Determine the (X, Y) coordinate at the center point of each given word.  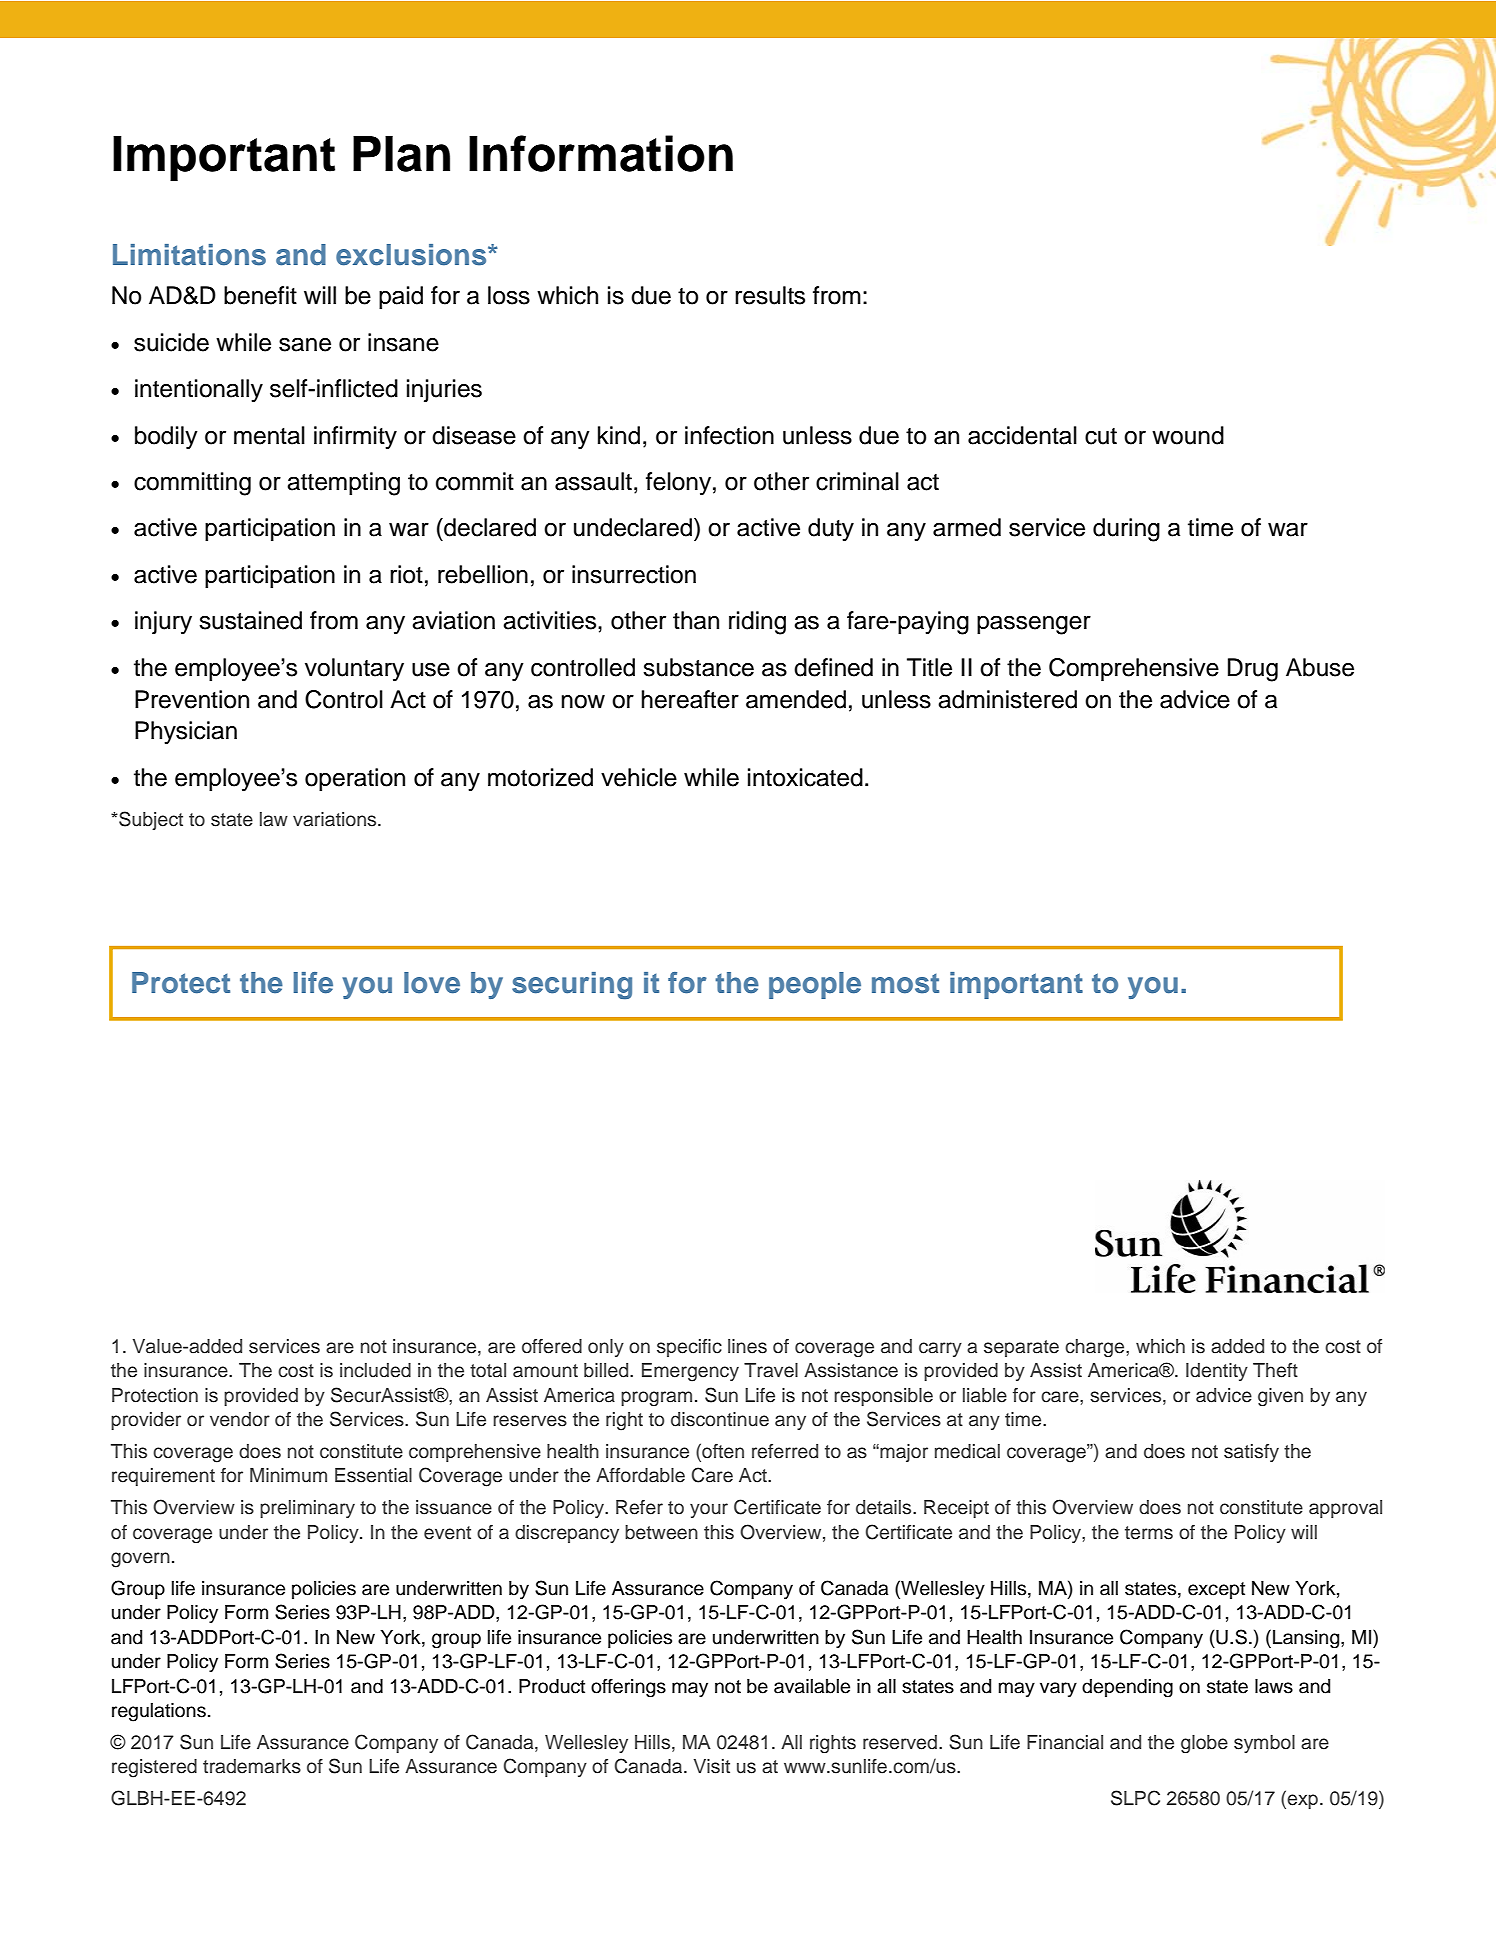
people (815, 985)
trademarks (252, 1766)
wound (1188, 435)
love (432, 983)
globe (1204, 1744)
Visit (712, 1766)
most (905, 984)
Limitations (189, 255)
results (770, 295)
